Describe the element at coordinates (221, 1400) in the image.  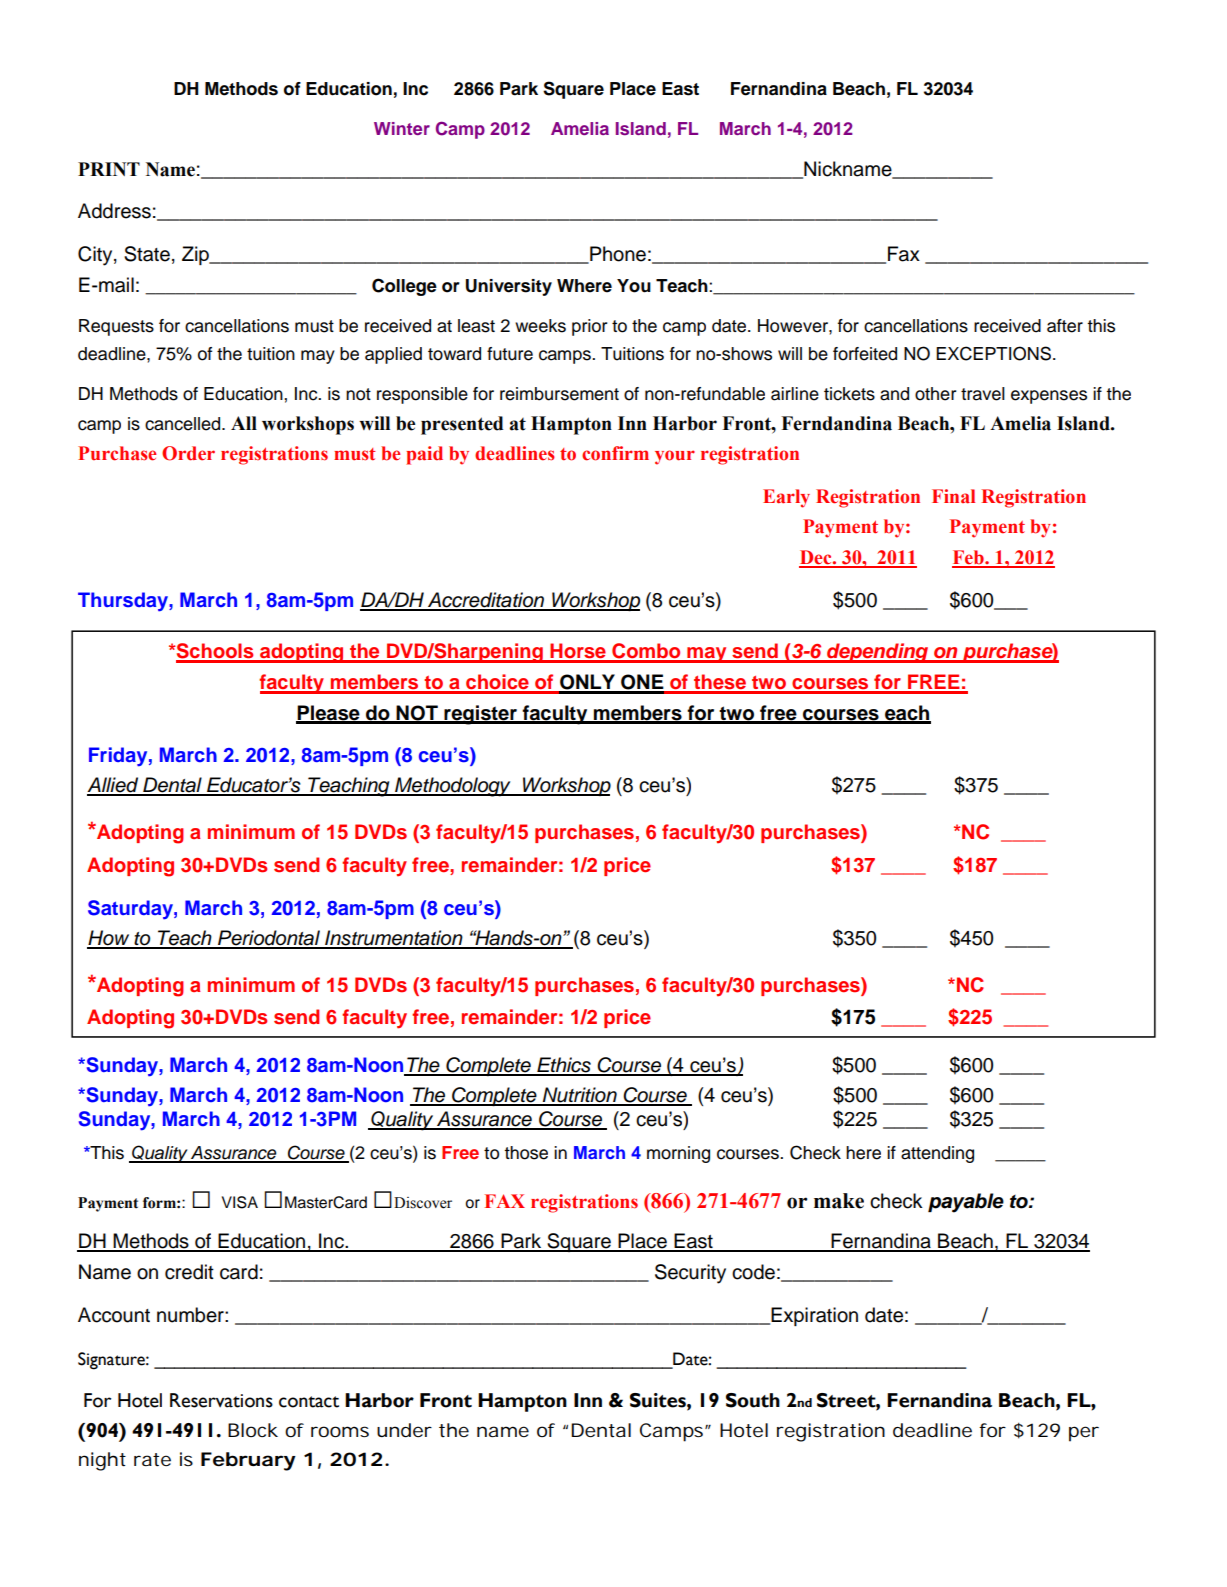
I see `Reservations` at that location.
